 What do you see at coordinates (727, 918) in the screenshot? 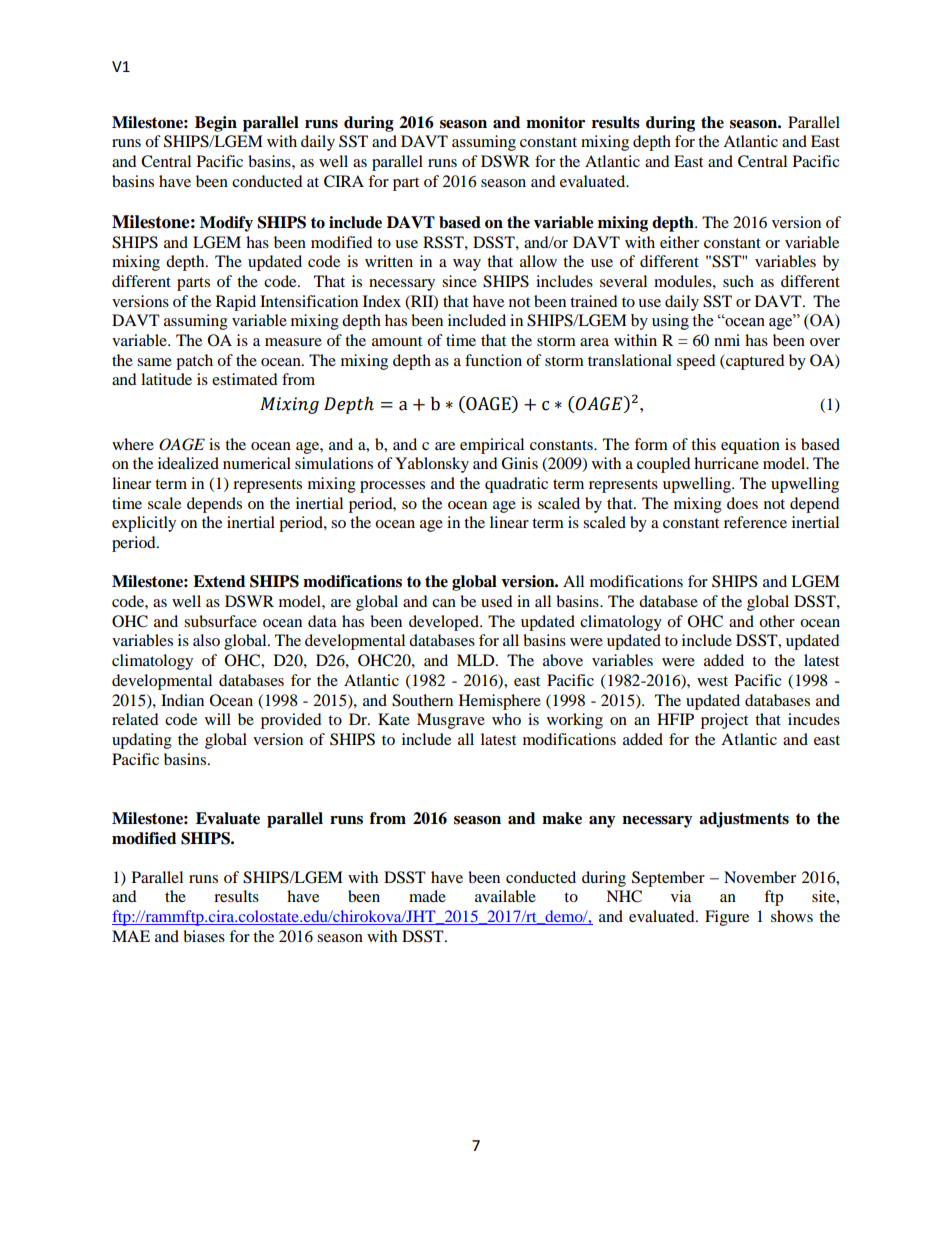
I see `Figure` at bounding box center [727, 918].
